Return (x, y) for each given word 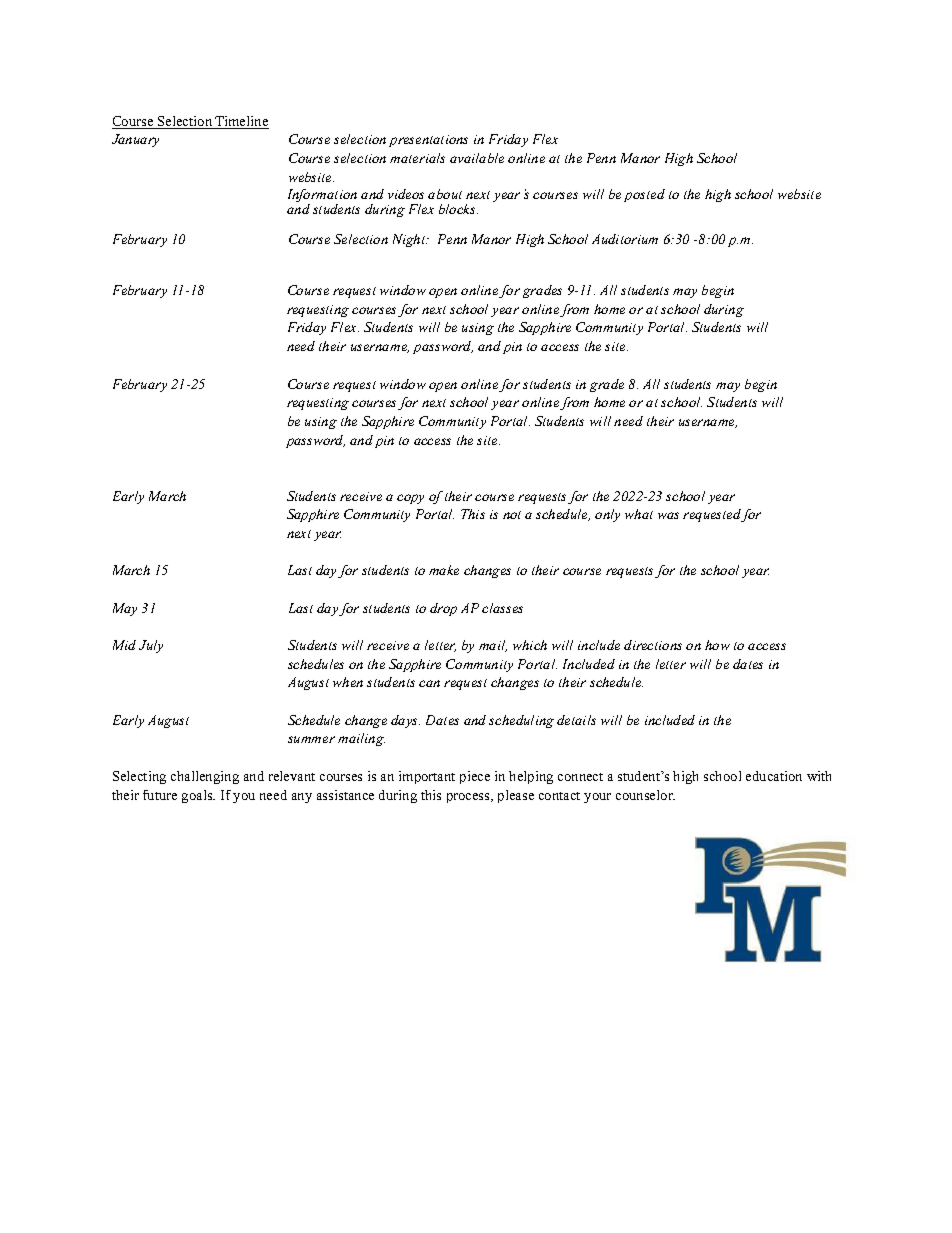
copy (410, 499)
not (512, 515)
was (668, 515)
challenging (205, 777)
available (477, 158)
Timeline (241, 122)
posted (644, 195)
